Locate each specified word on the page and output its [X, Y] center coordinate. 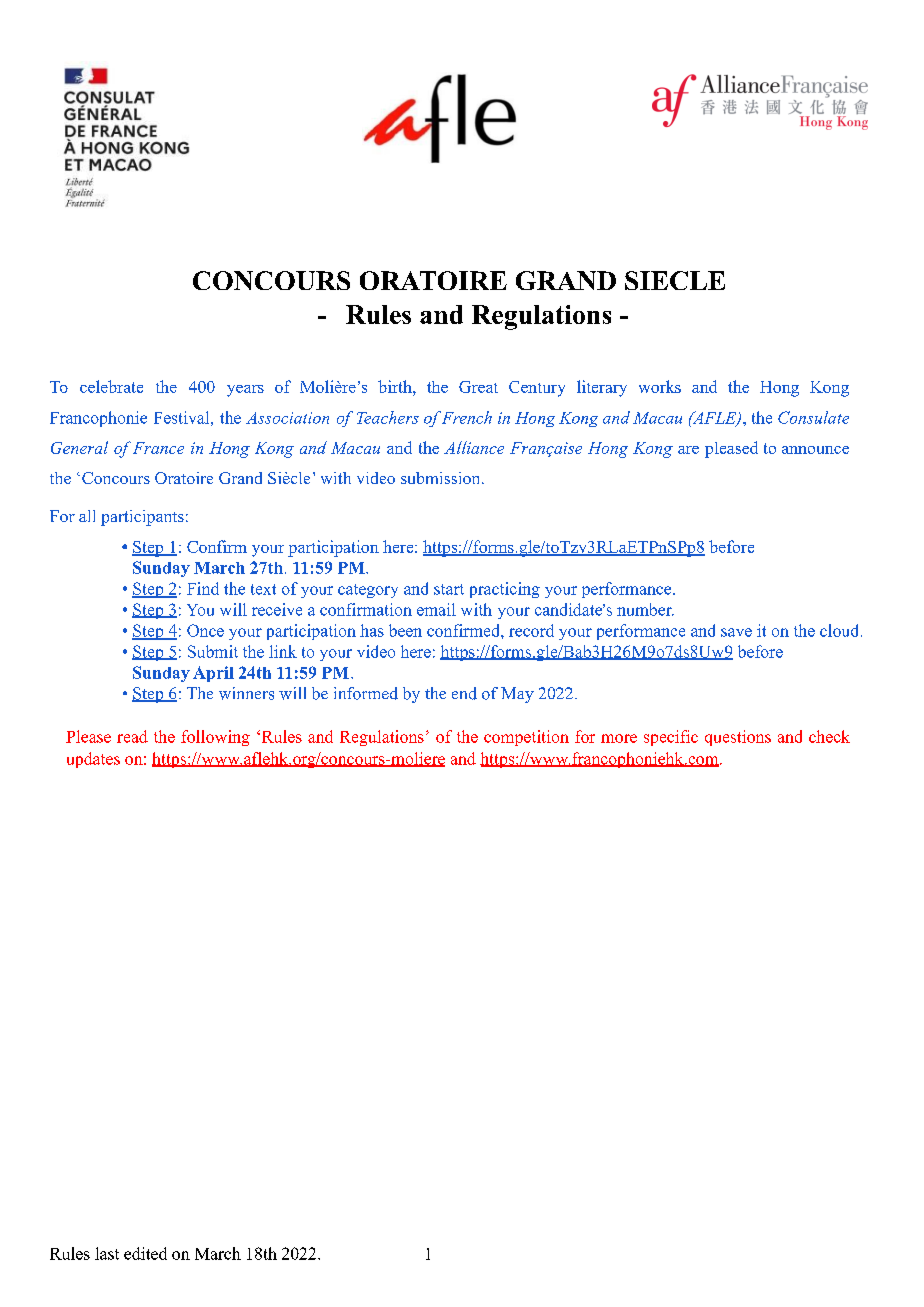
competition [526, 738]
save [736, 632]
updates [93, 760]
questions [738, 738]
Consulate [813, 417]
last [107, 1253]
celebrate [111, 386]
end [464, 693]
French [467, 417]
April [213, 674]
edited [145, 1253]
